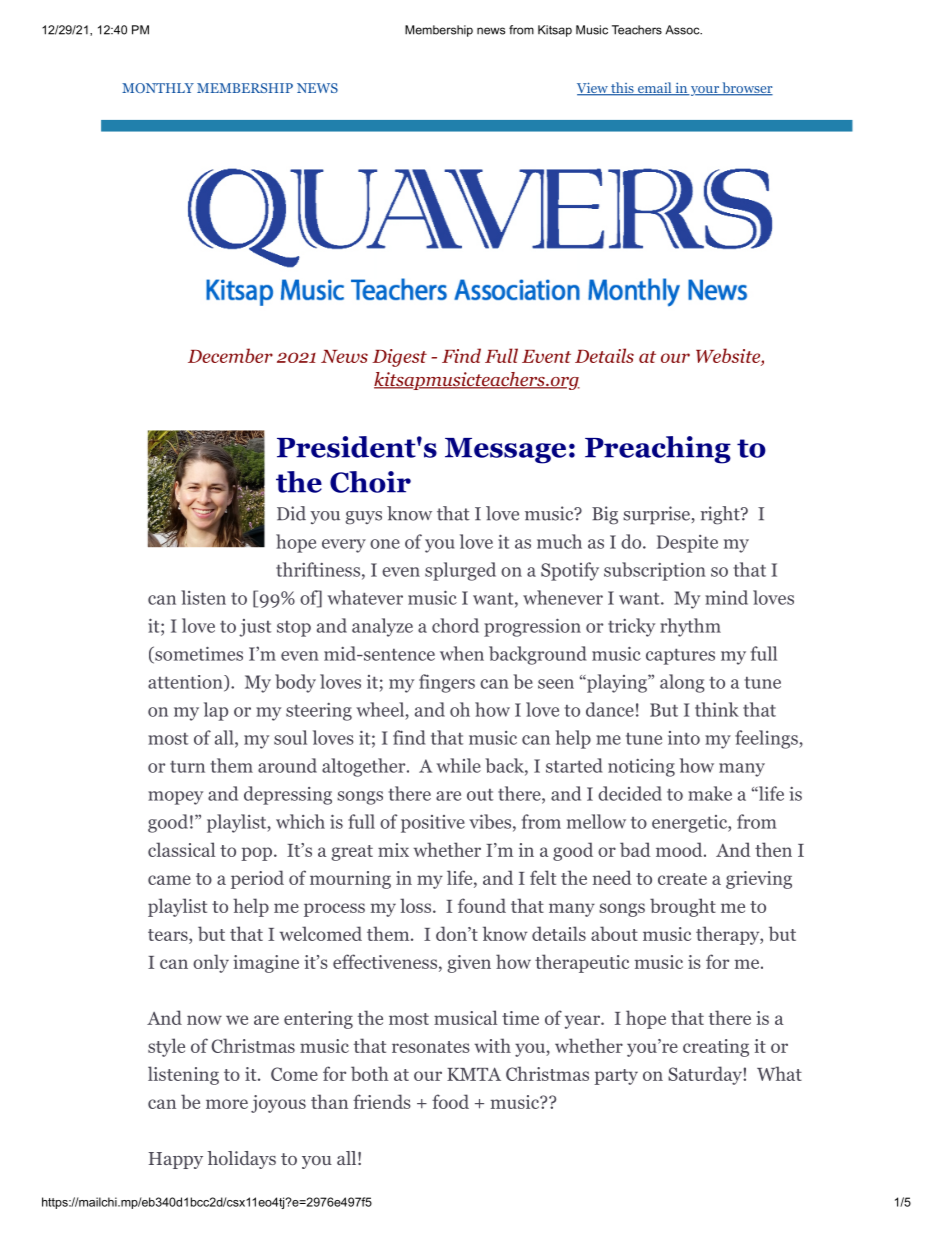  What do you see at coordinates (230, 355) in the screenshot?
I see `December` at bounding box center [230, 355].
